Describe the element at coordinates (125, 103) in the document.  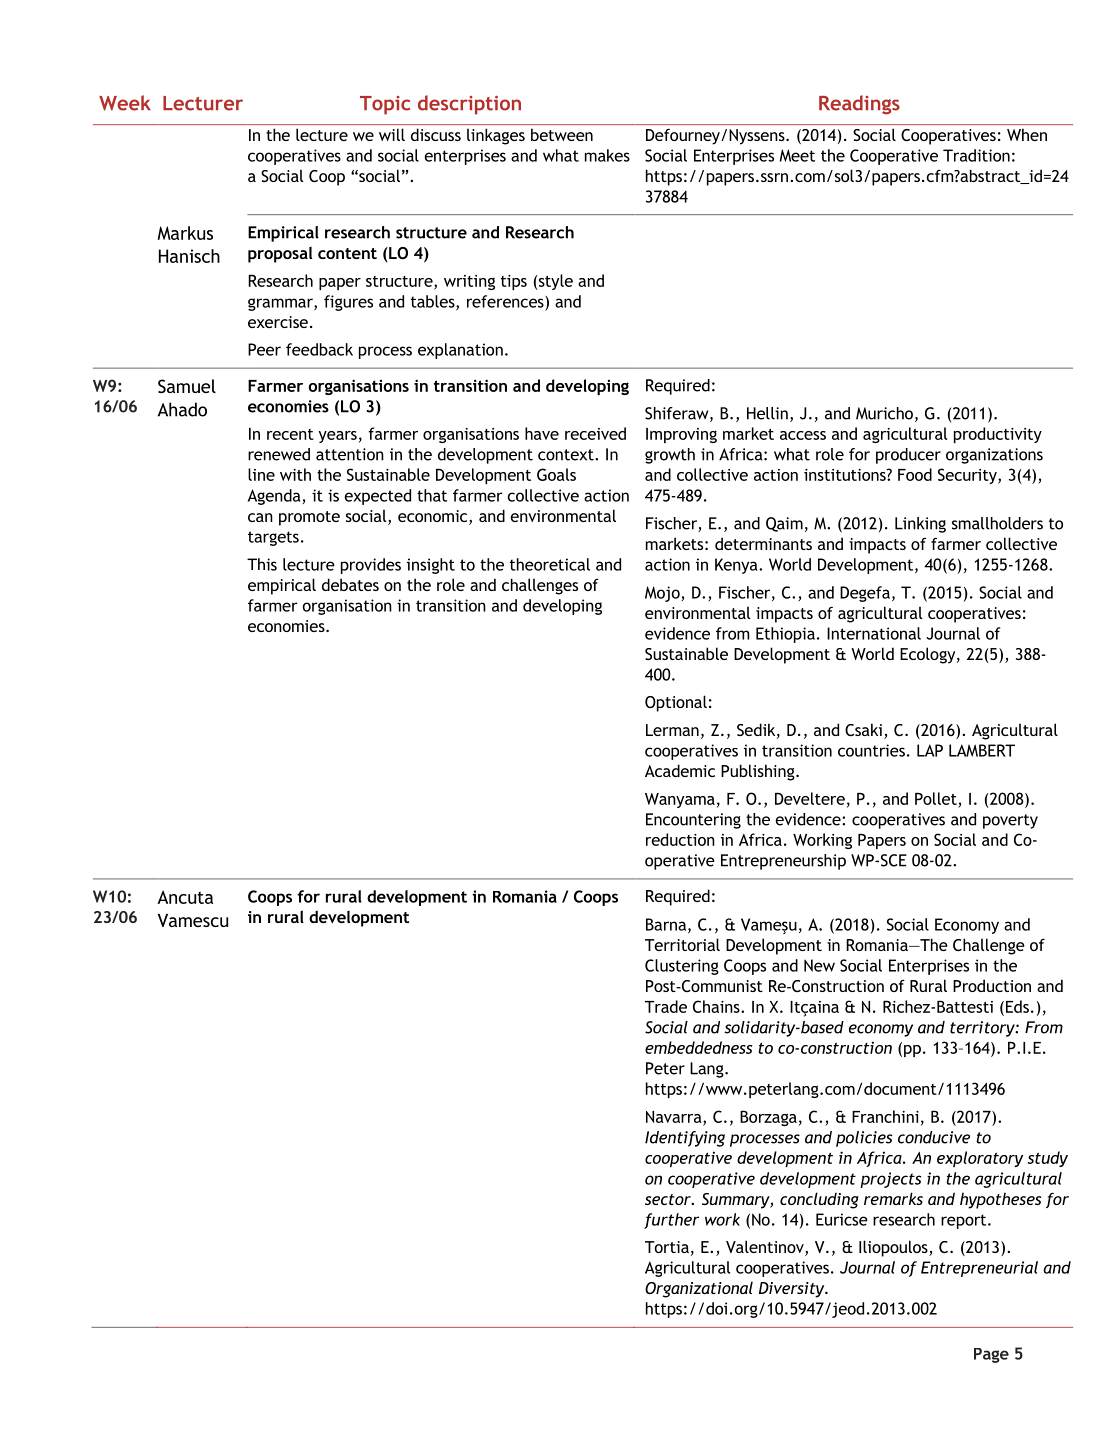
I see `Week` at that location.
